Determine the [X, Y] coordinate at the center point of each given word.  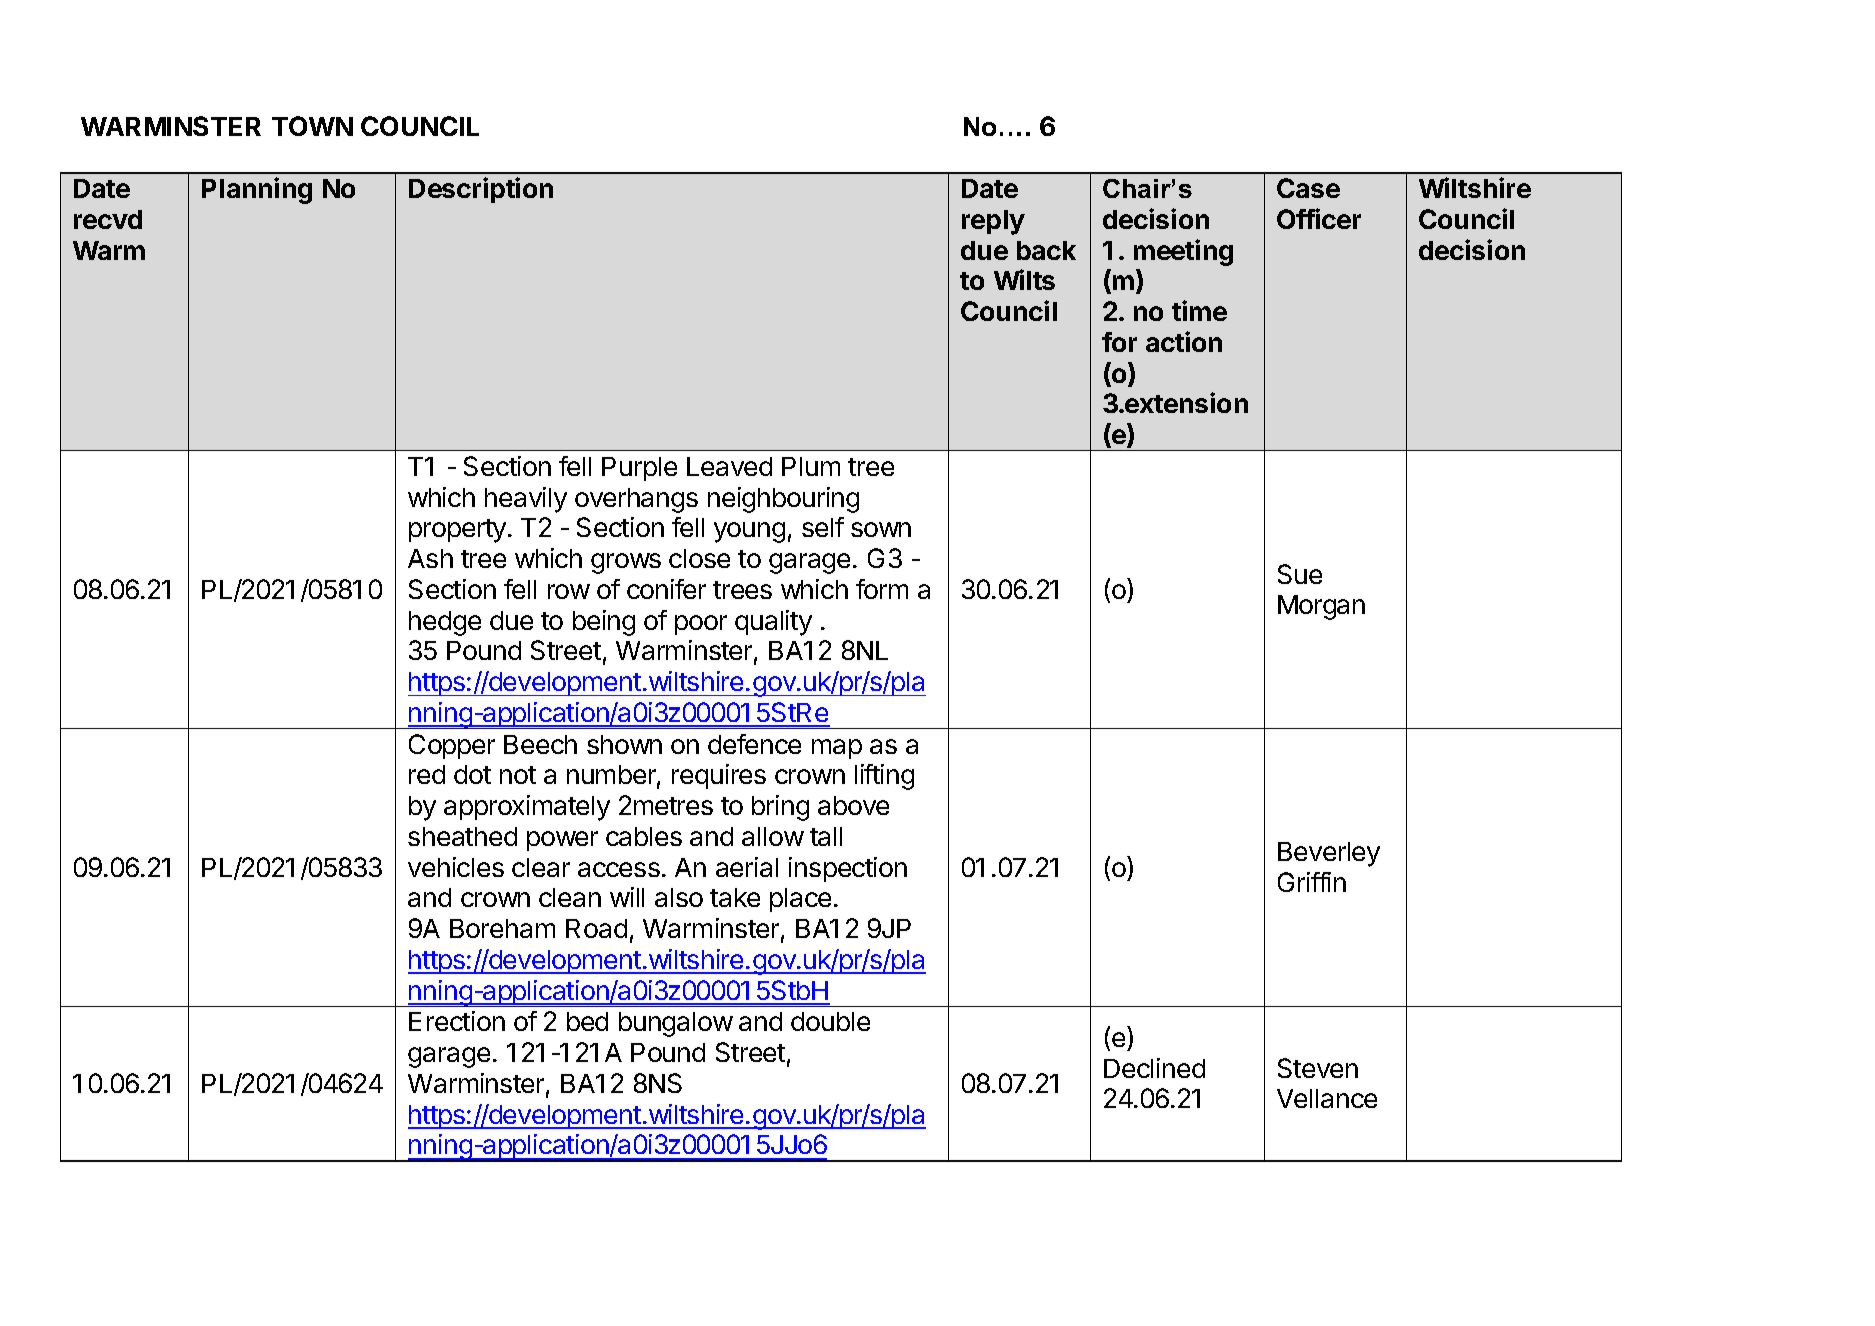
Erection [457, 1021]
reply [993, 222]
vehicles [456, 867]
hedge [445, 623]
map [837, 749]
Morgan [1321, 607]
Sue [1300, 574]
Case [1308, 188]
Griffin [1312, 882]
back [1046, 250]
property [457, 531]
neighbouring [783, 500]
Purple [639, 469]
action [1184, 341]
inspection [848, 869]
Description [481, 190]
